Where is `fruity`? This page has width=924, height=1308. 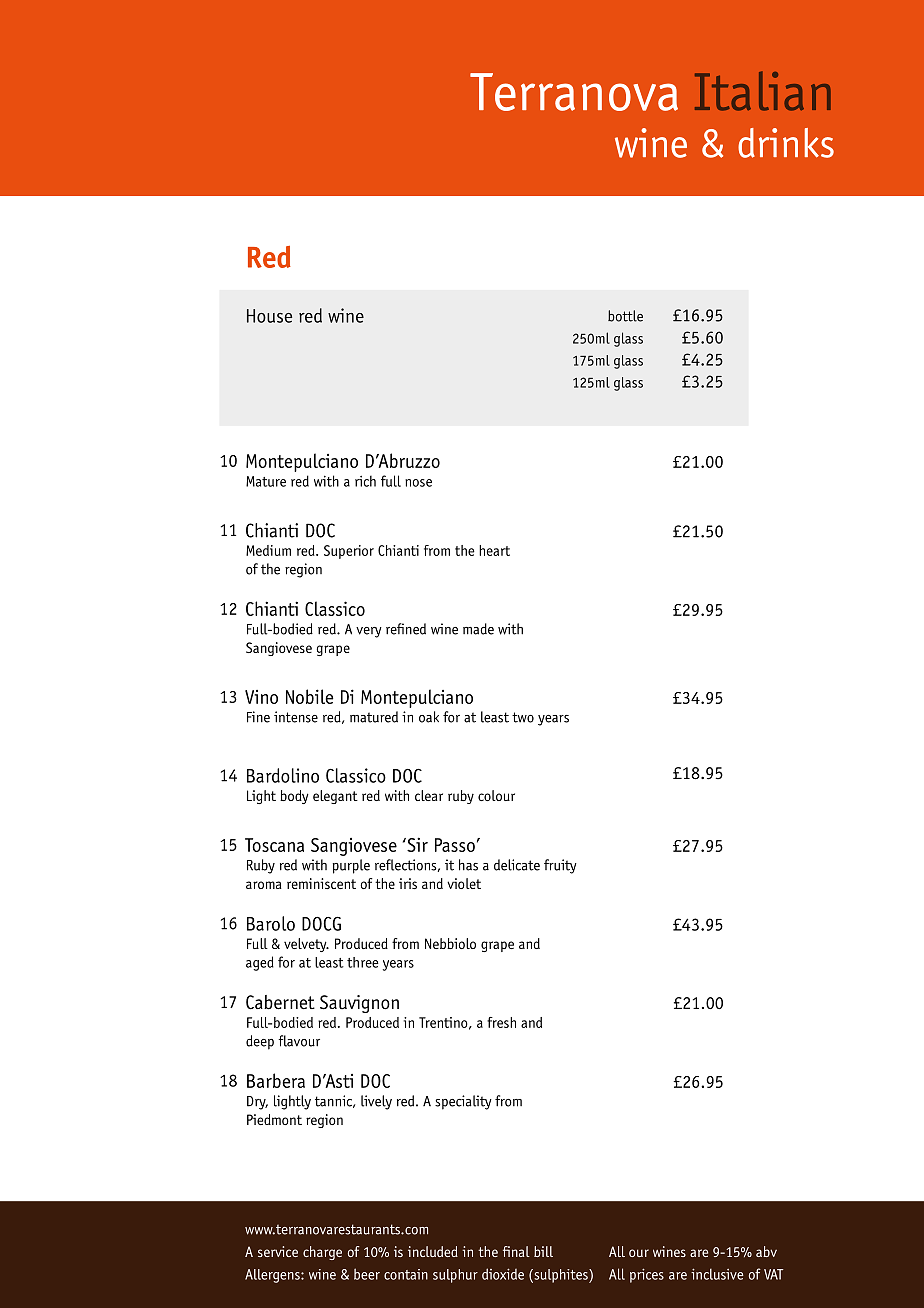
fruity is located at coordinates (560, 866).
